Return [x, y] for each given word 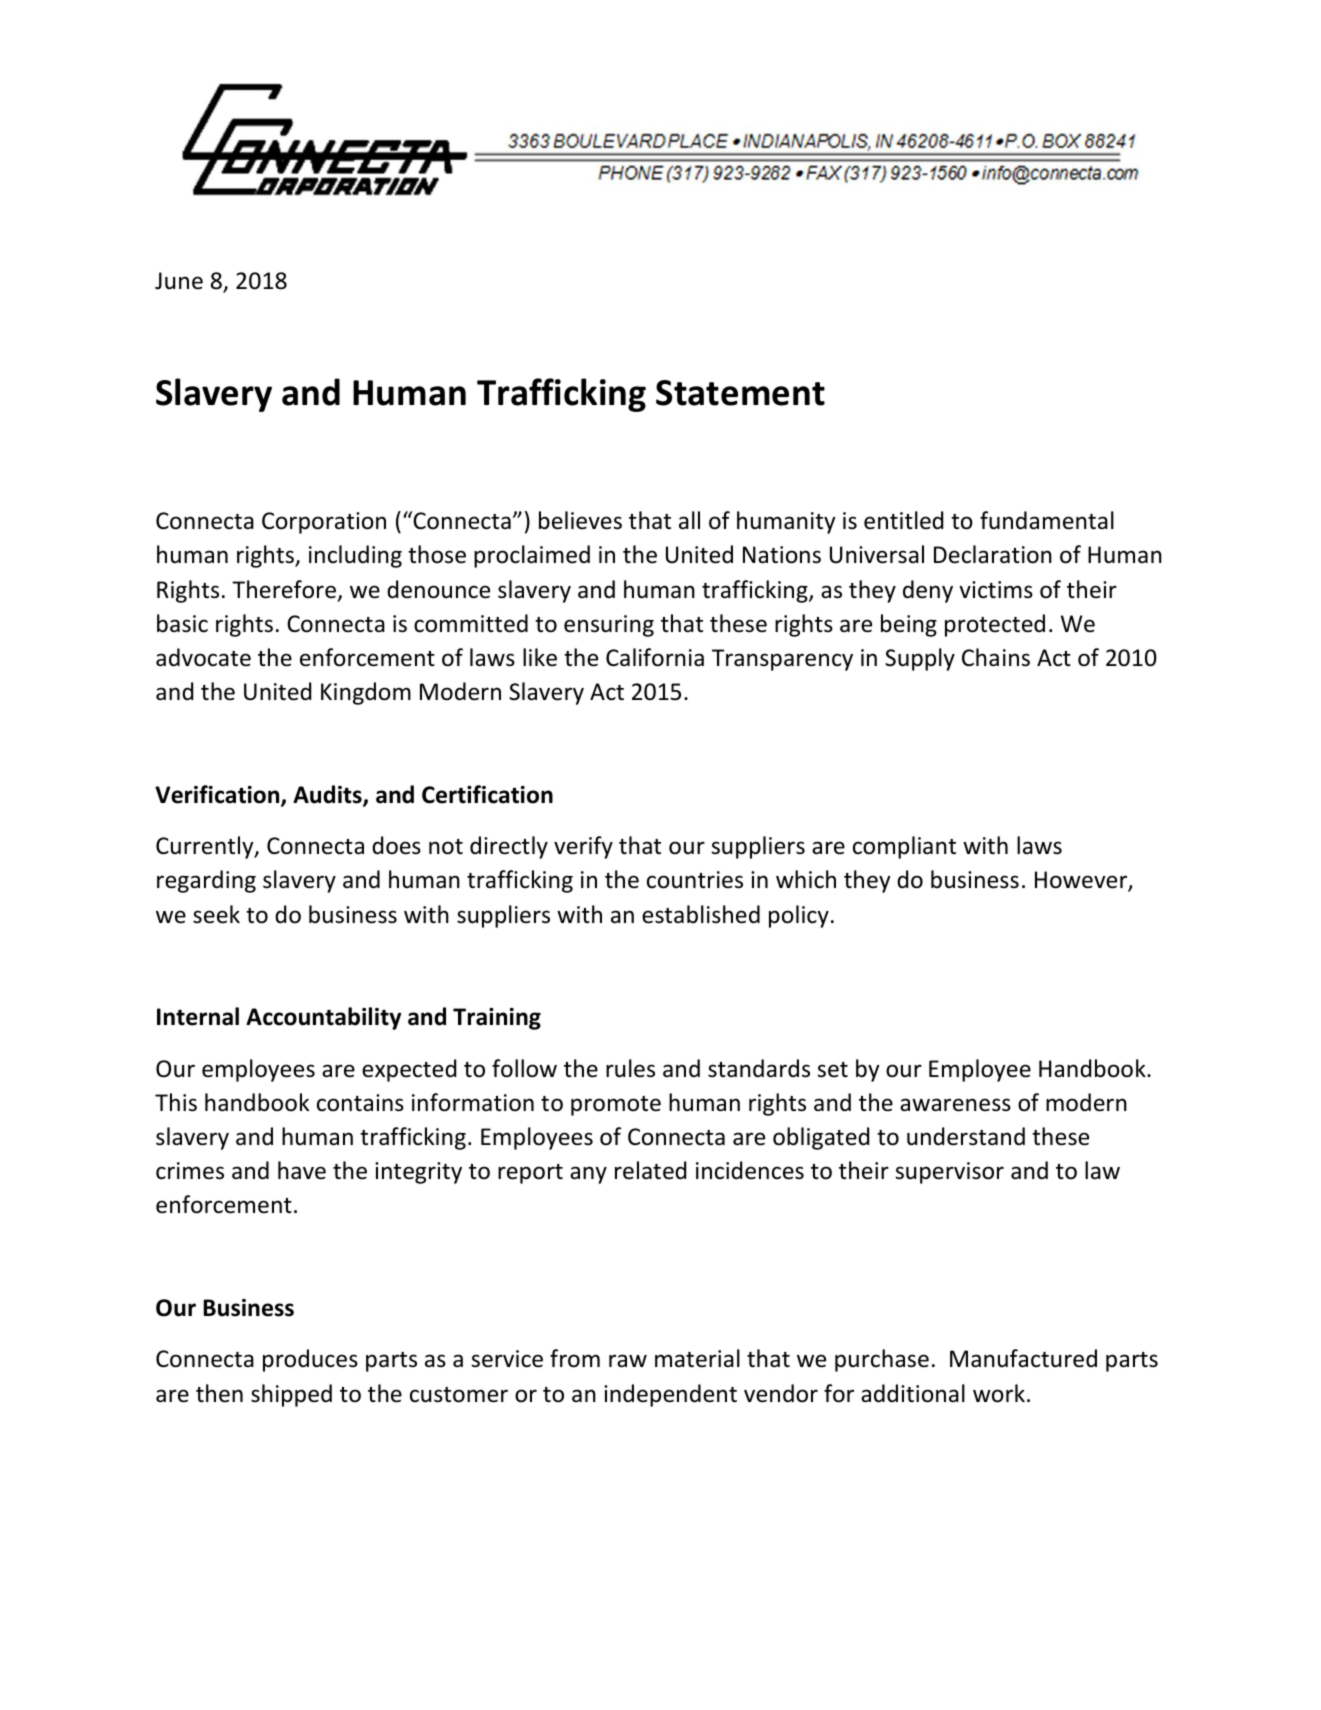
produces [310, 1360]
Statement [740, 393]
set [832, 1070]
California [655, 657]
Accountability [323, 1018]
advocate [203, 657]
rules [630, 1068]
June [179, 281]
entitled [903, 520]
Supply [920, 659]
